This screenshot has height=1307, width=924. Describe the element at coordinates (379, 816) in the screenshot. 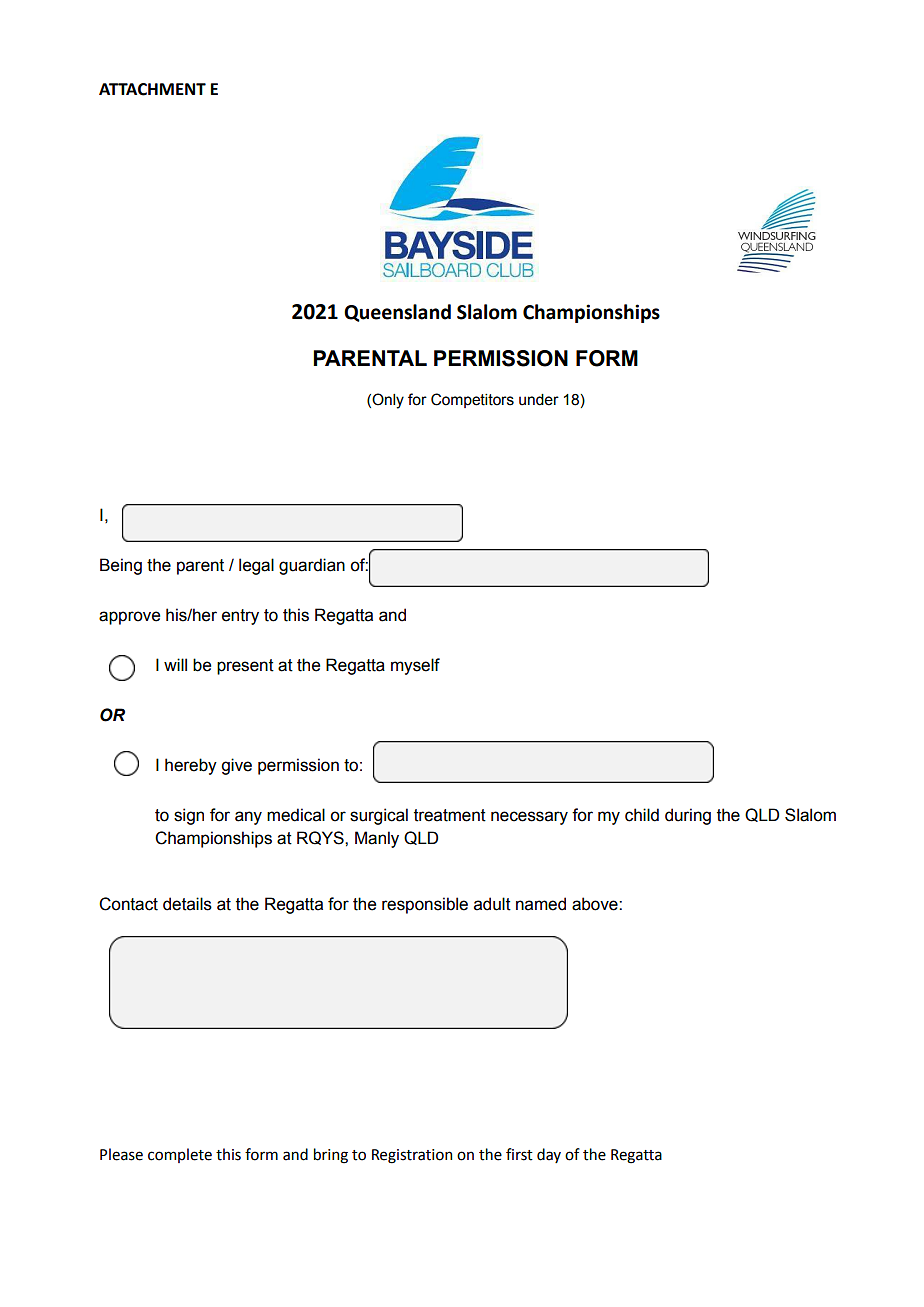

I see `surgical` at that location.
